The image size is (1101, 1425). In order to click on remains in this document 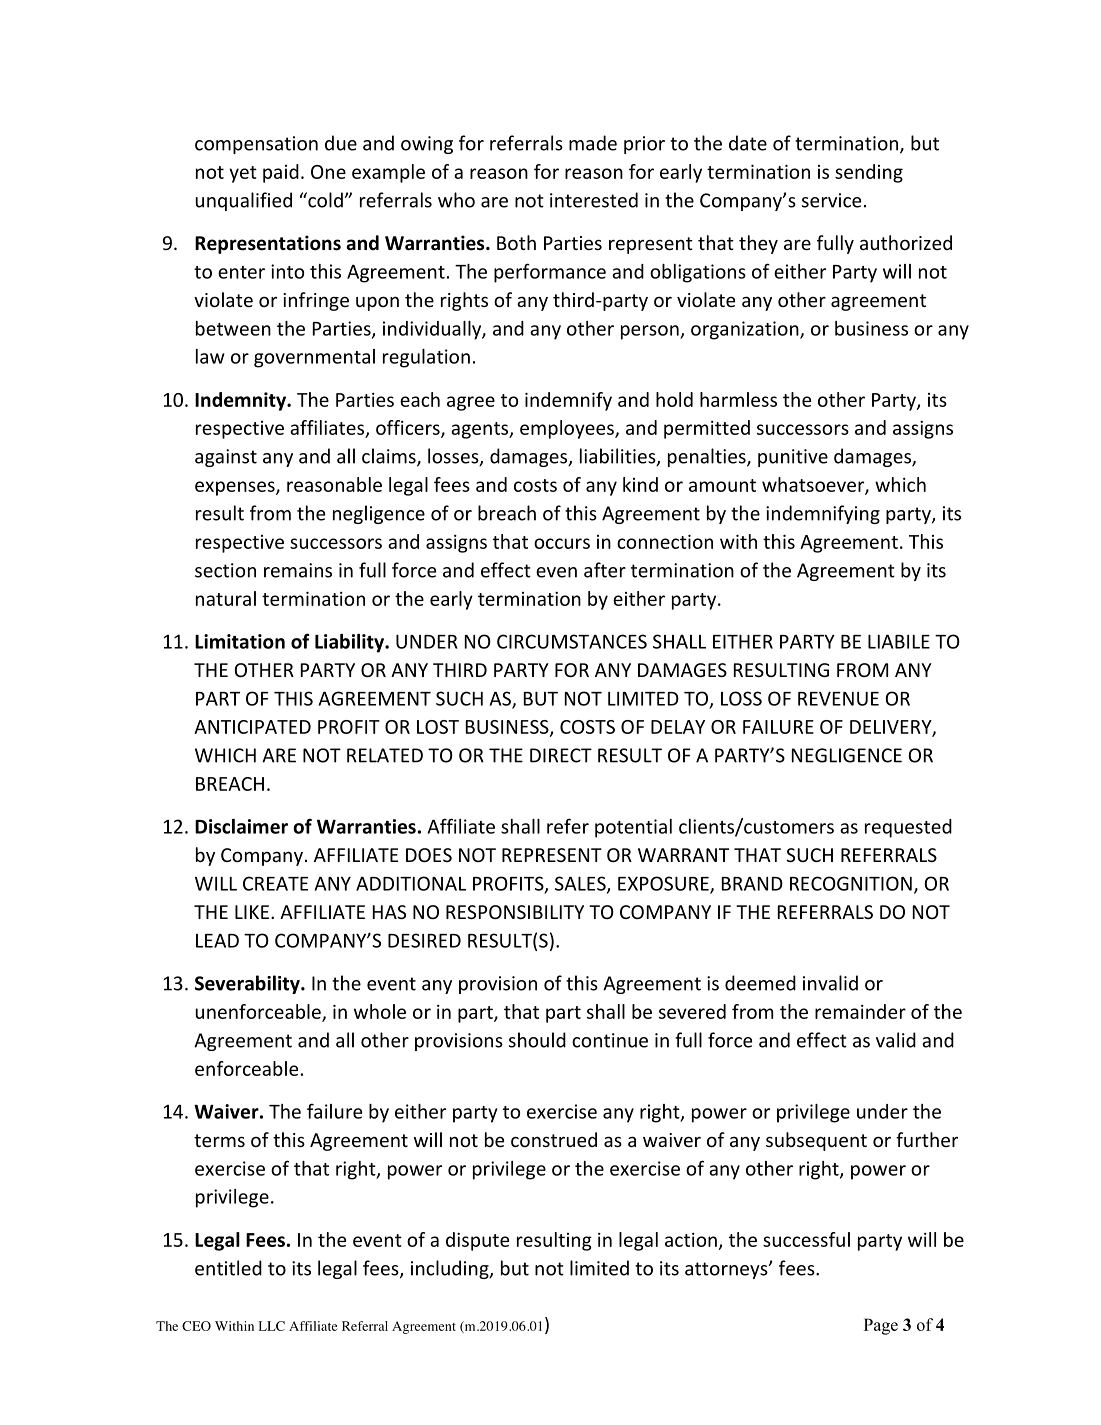, I will do `click(298, 570)`.
